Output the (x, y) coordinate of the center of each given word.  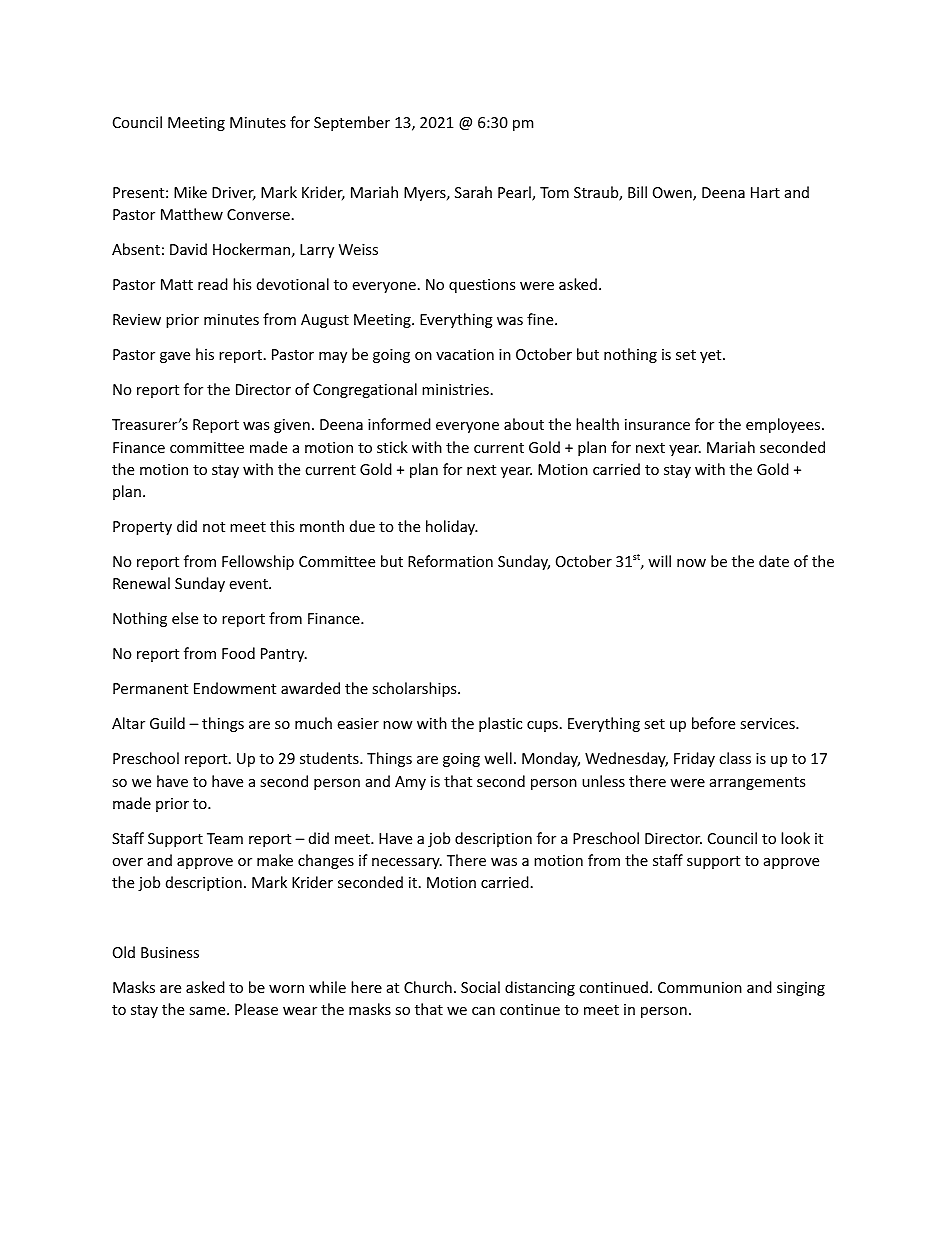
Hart (765, 192)
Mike (190, 192)
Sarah (473, 192)
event (249, 584)
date (774, 561)
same (208, 1011)
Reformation (450, 561)
